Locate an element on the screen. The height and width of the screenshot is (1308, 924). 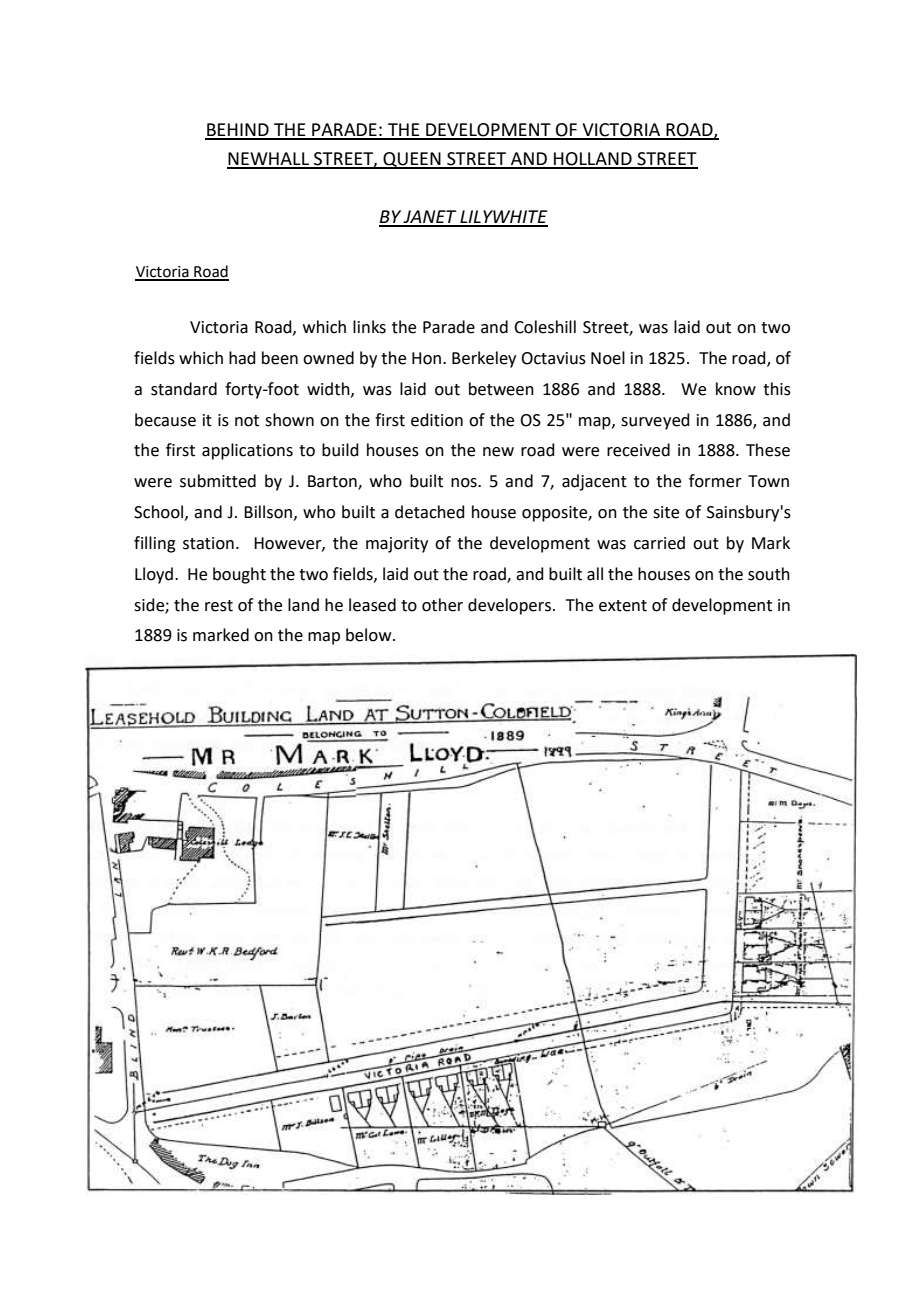
other is located at coordinates (442, 605).
